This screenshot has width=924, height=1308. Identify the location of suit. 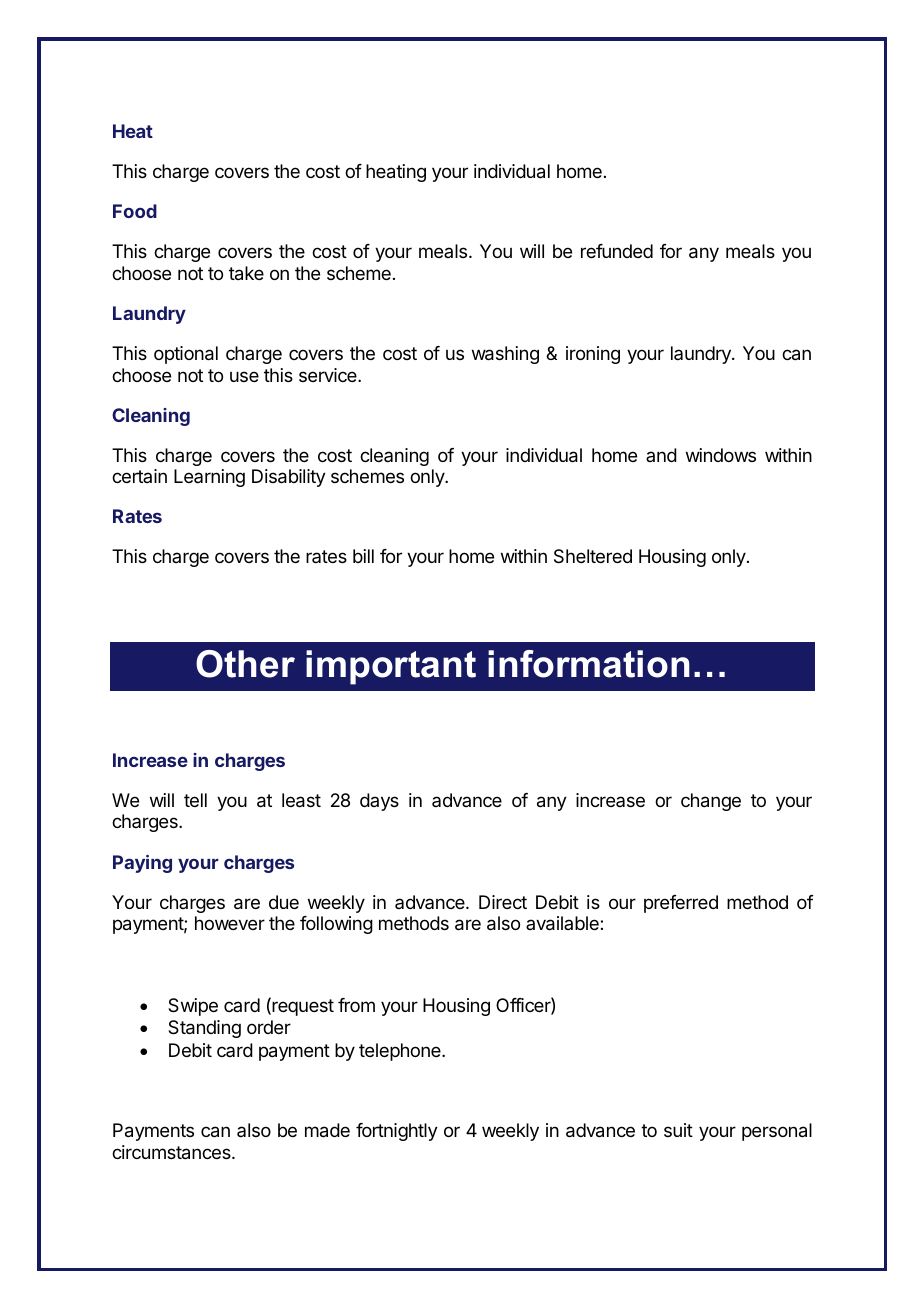
(678, 1130).
